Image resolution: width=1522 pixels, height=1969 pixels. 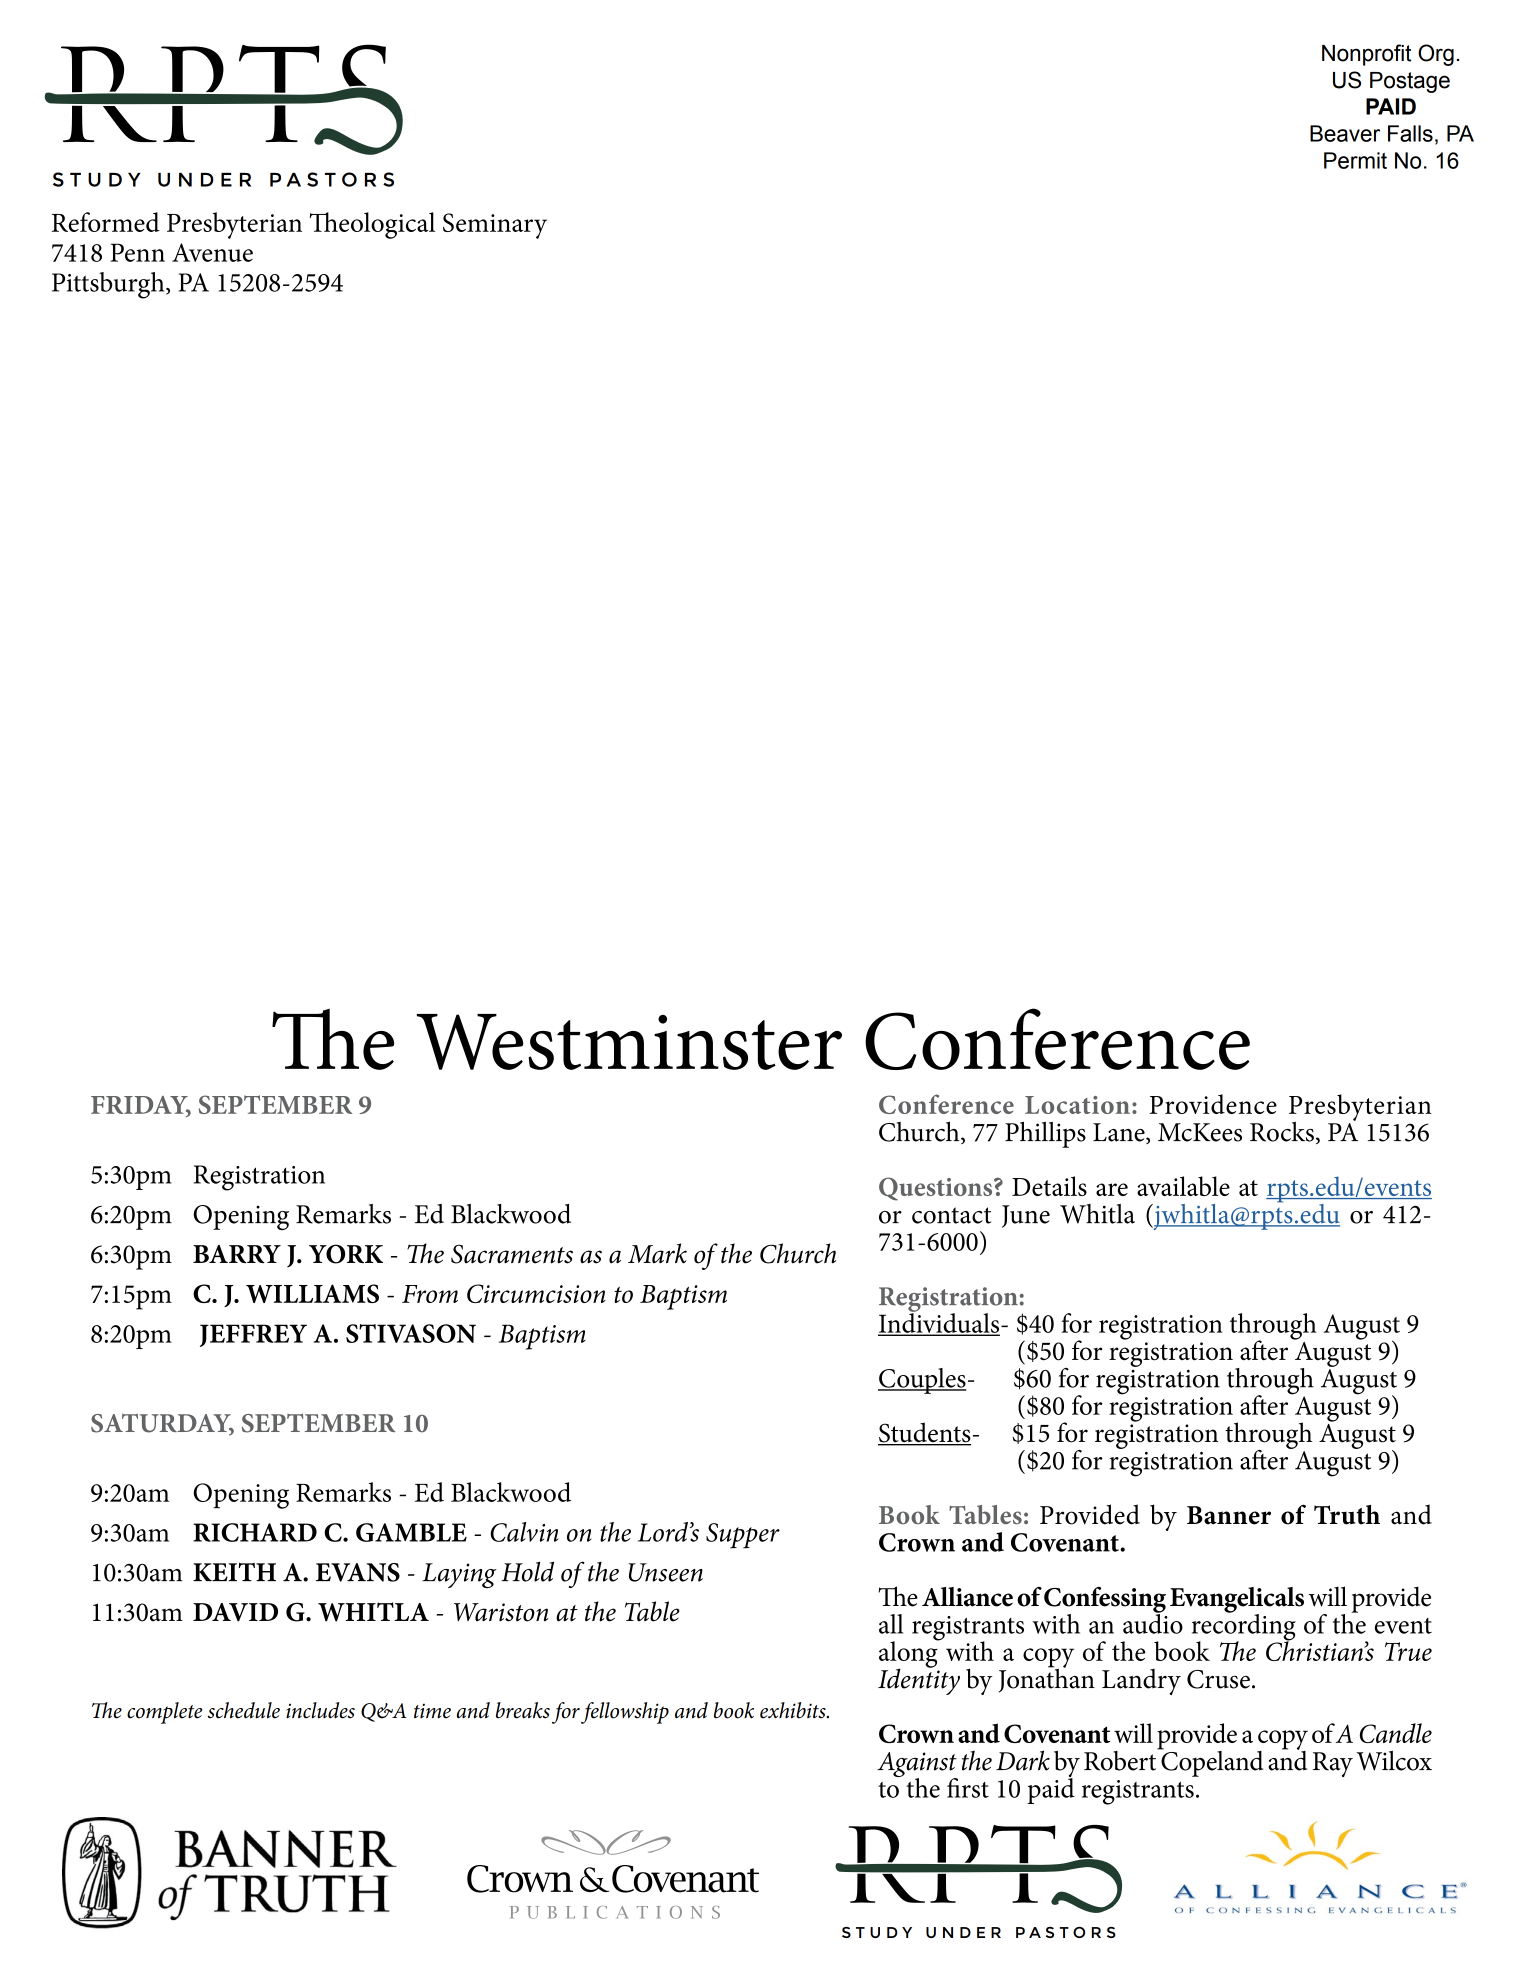 What do you see at coordinates (109, 285) in the document?
I see `Pittsburgh` at bounding box center [109, 285].
